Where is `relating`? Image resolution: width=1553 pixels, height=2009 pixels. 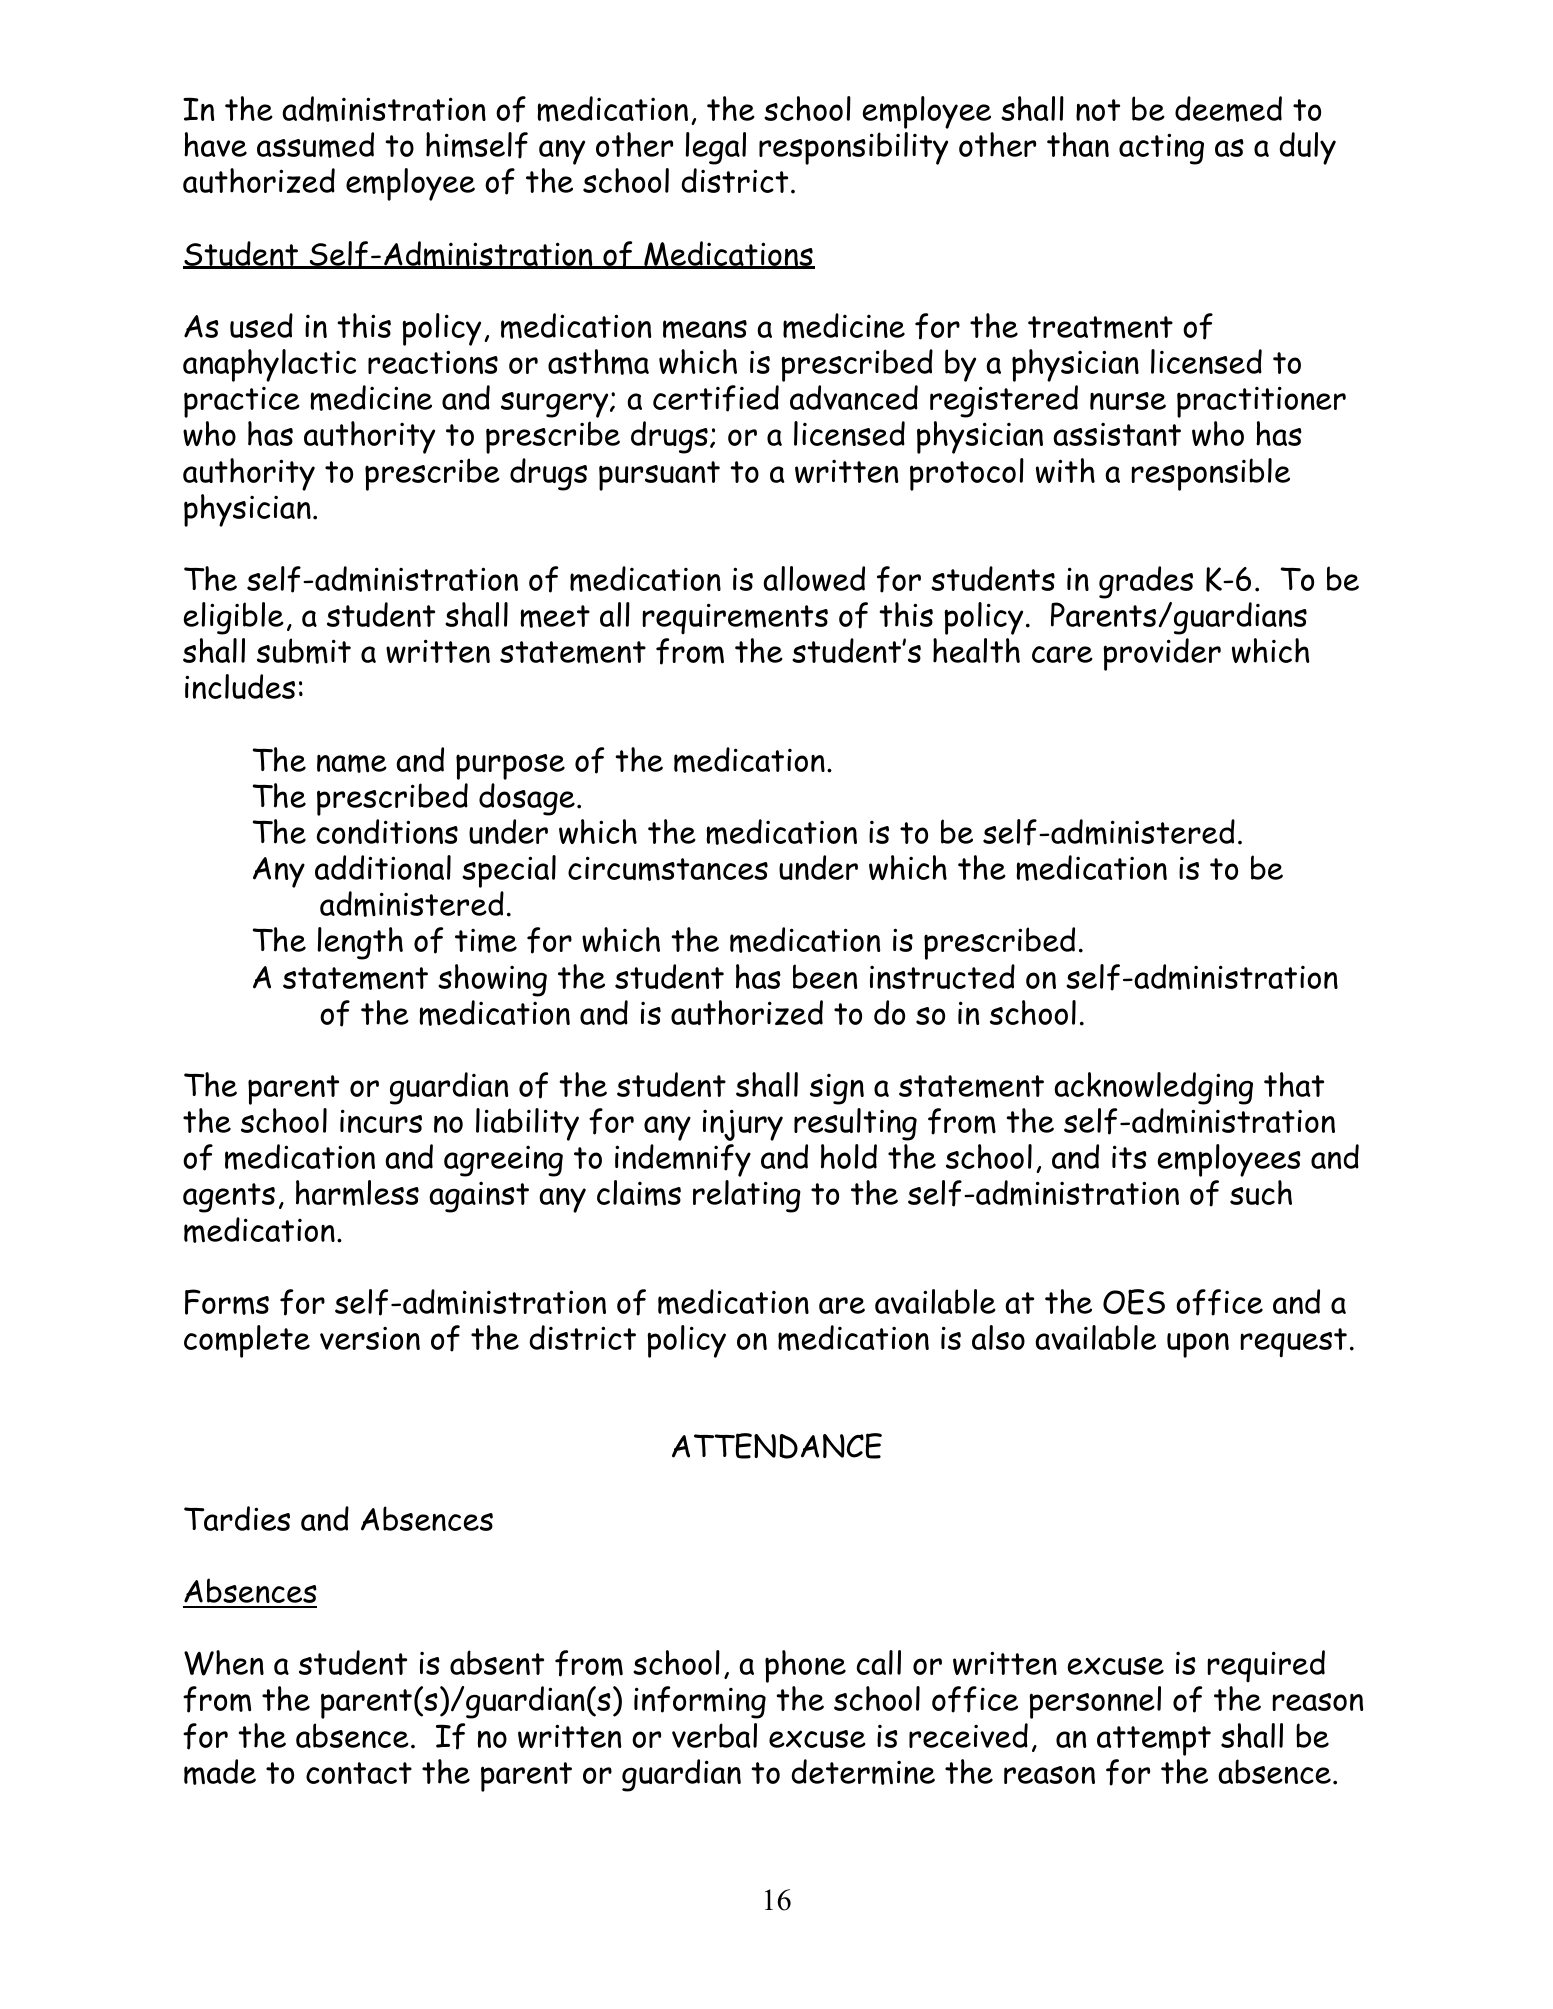
relating is located at coordinates (747, 1196).
